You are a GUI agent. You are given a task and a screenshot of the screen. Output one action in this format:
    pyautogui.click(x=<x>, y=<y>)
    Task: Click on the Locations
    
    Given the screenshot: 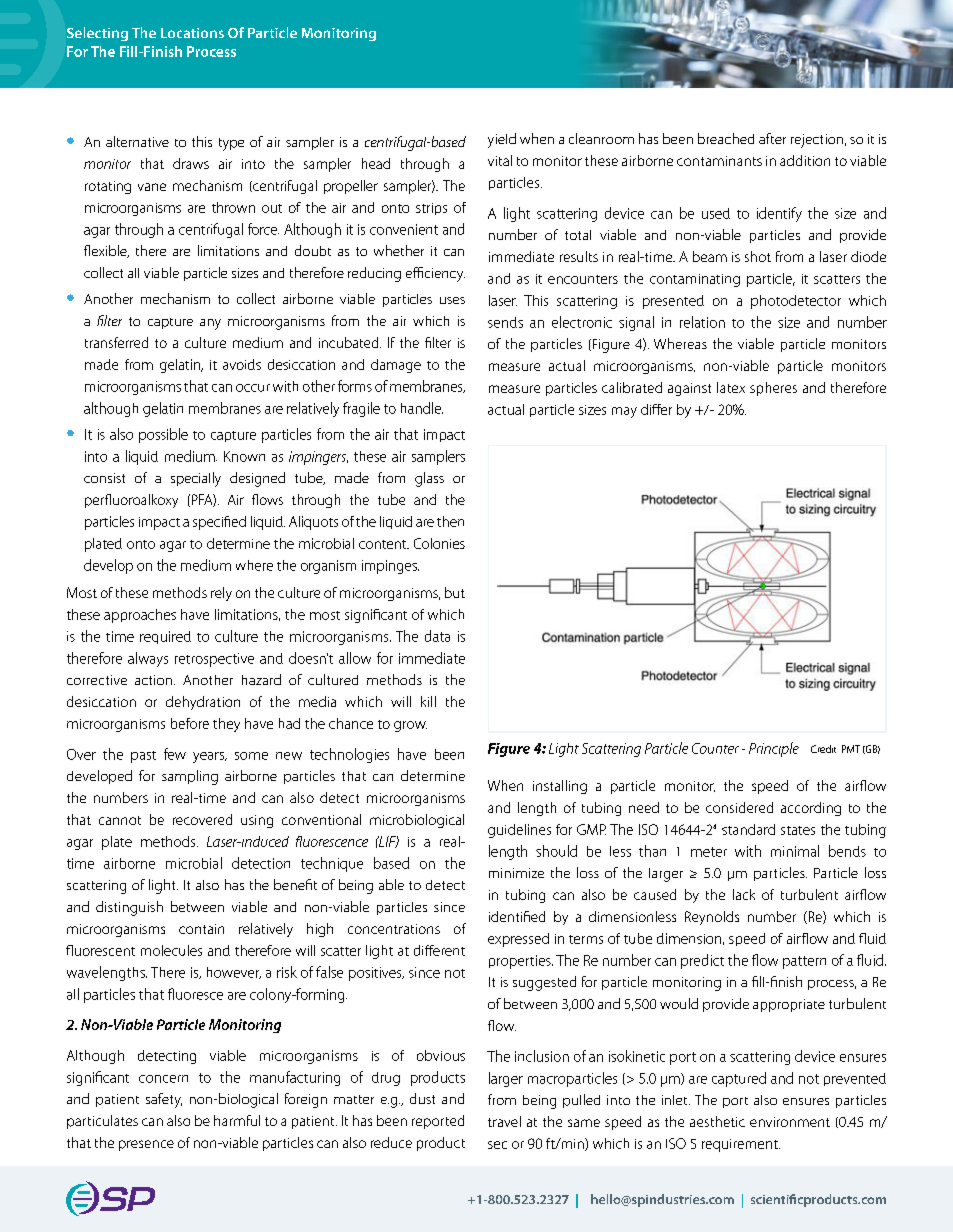 What is the action you would take?
    pyautogui.click(x=192, y=33)
